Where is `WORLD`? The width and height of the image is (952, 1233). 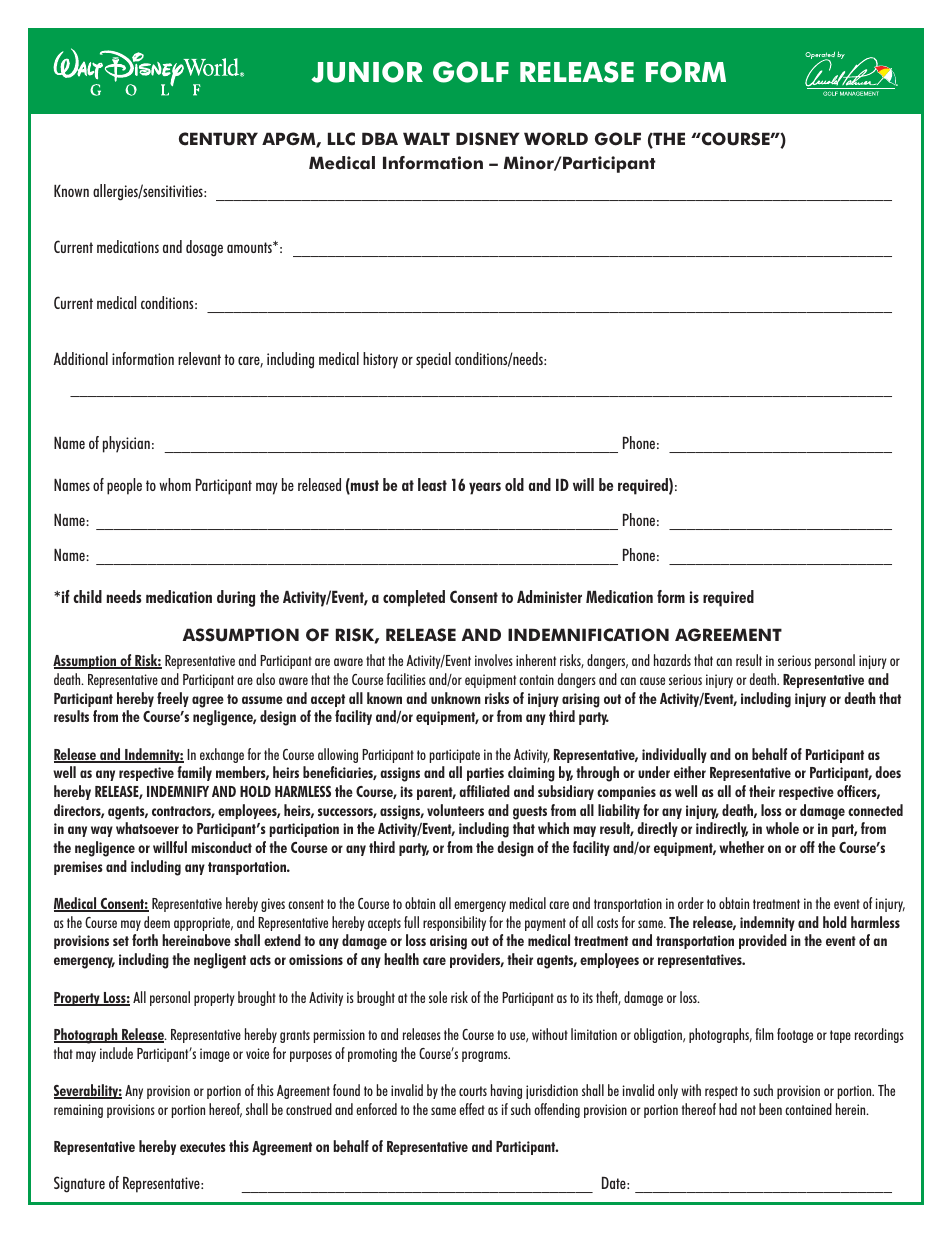
WORLD is located at coordinates (556, 139).
